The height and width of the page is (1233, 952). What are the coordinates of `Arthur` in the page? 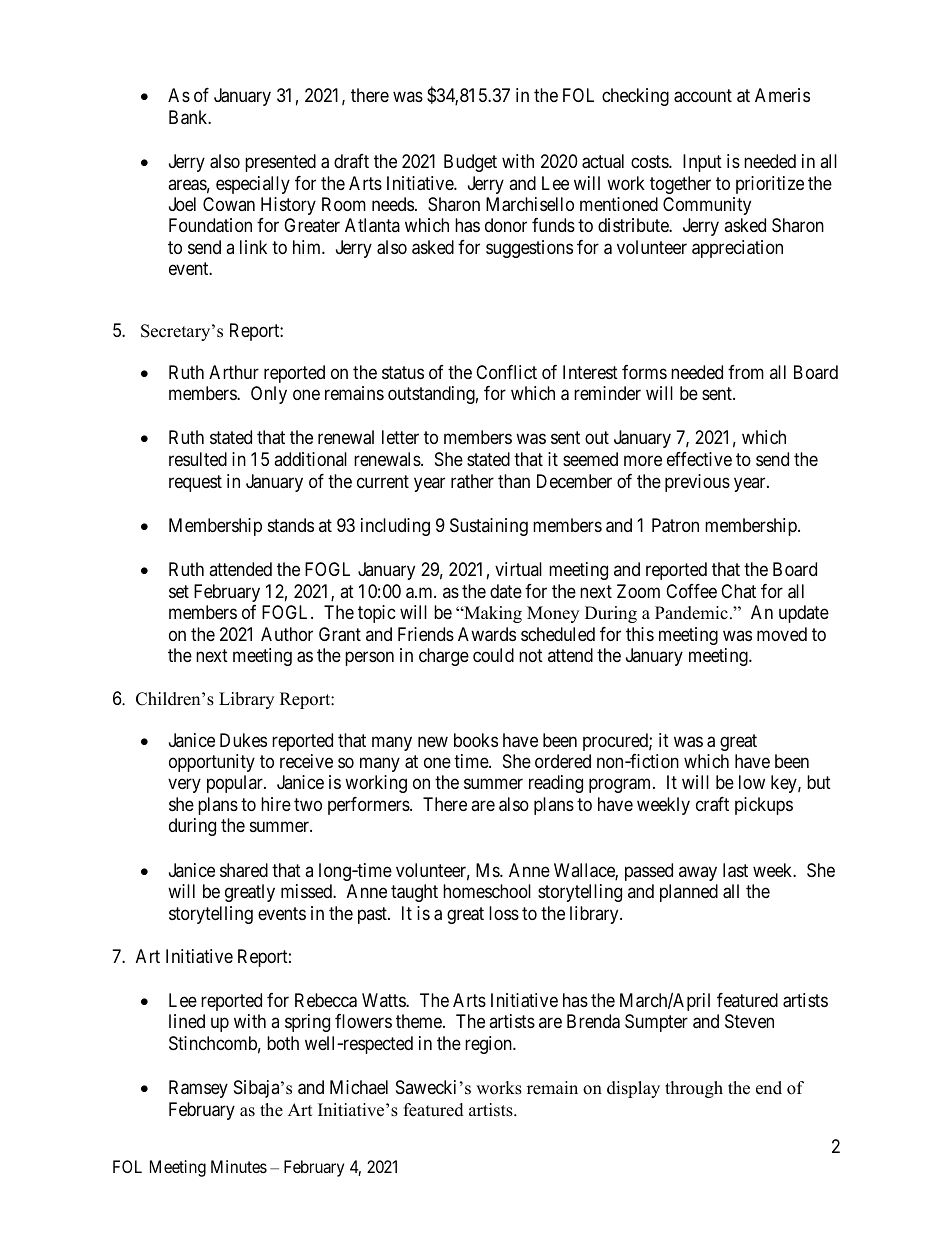 It's located at (234, 372).
